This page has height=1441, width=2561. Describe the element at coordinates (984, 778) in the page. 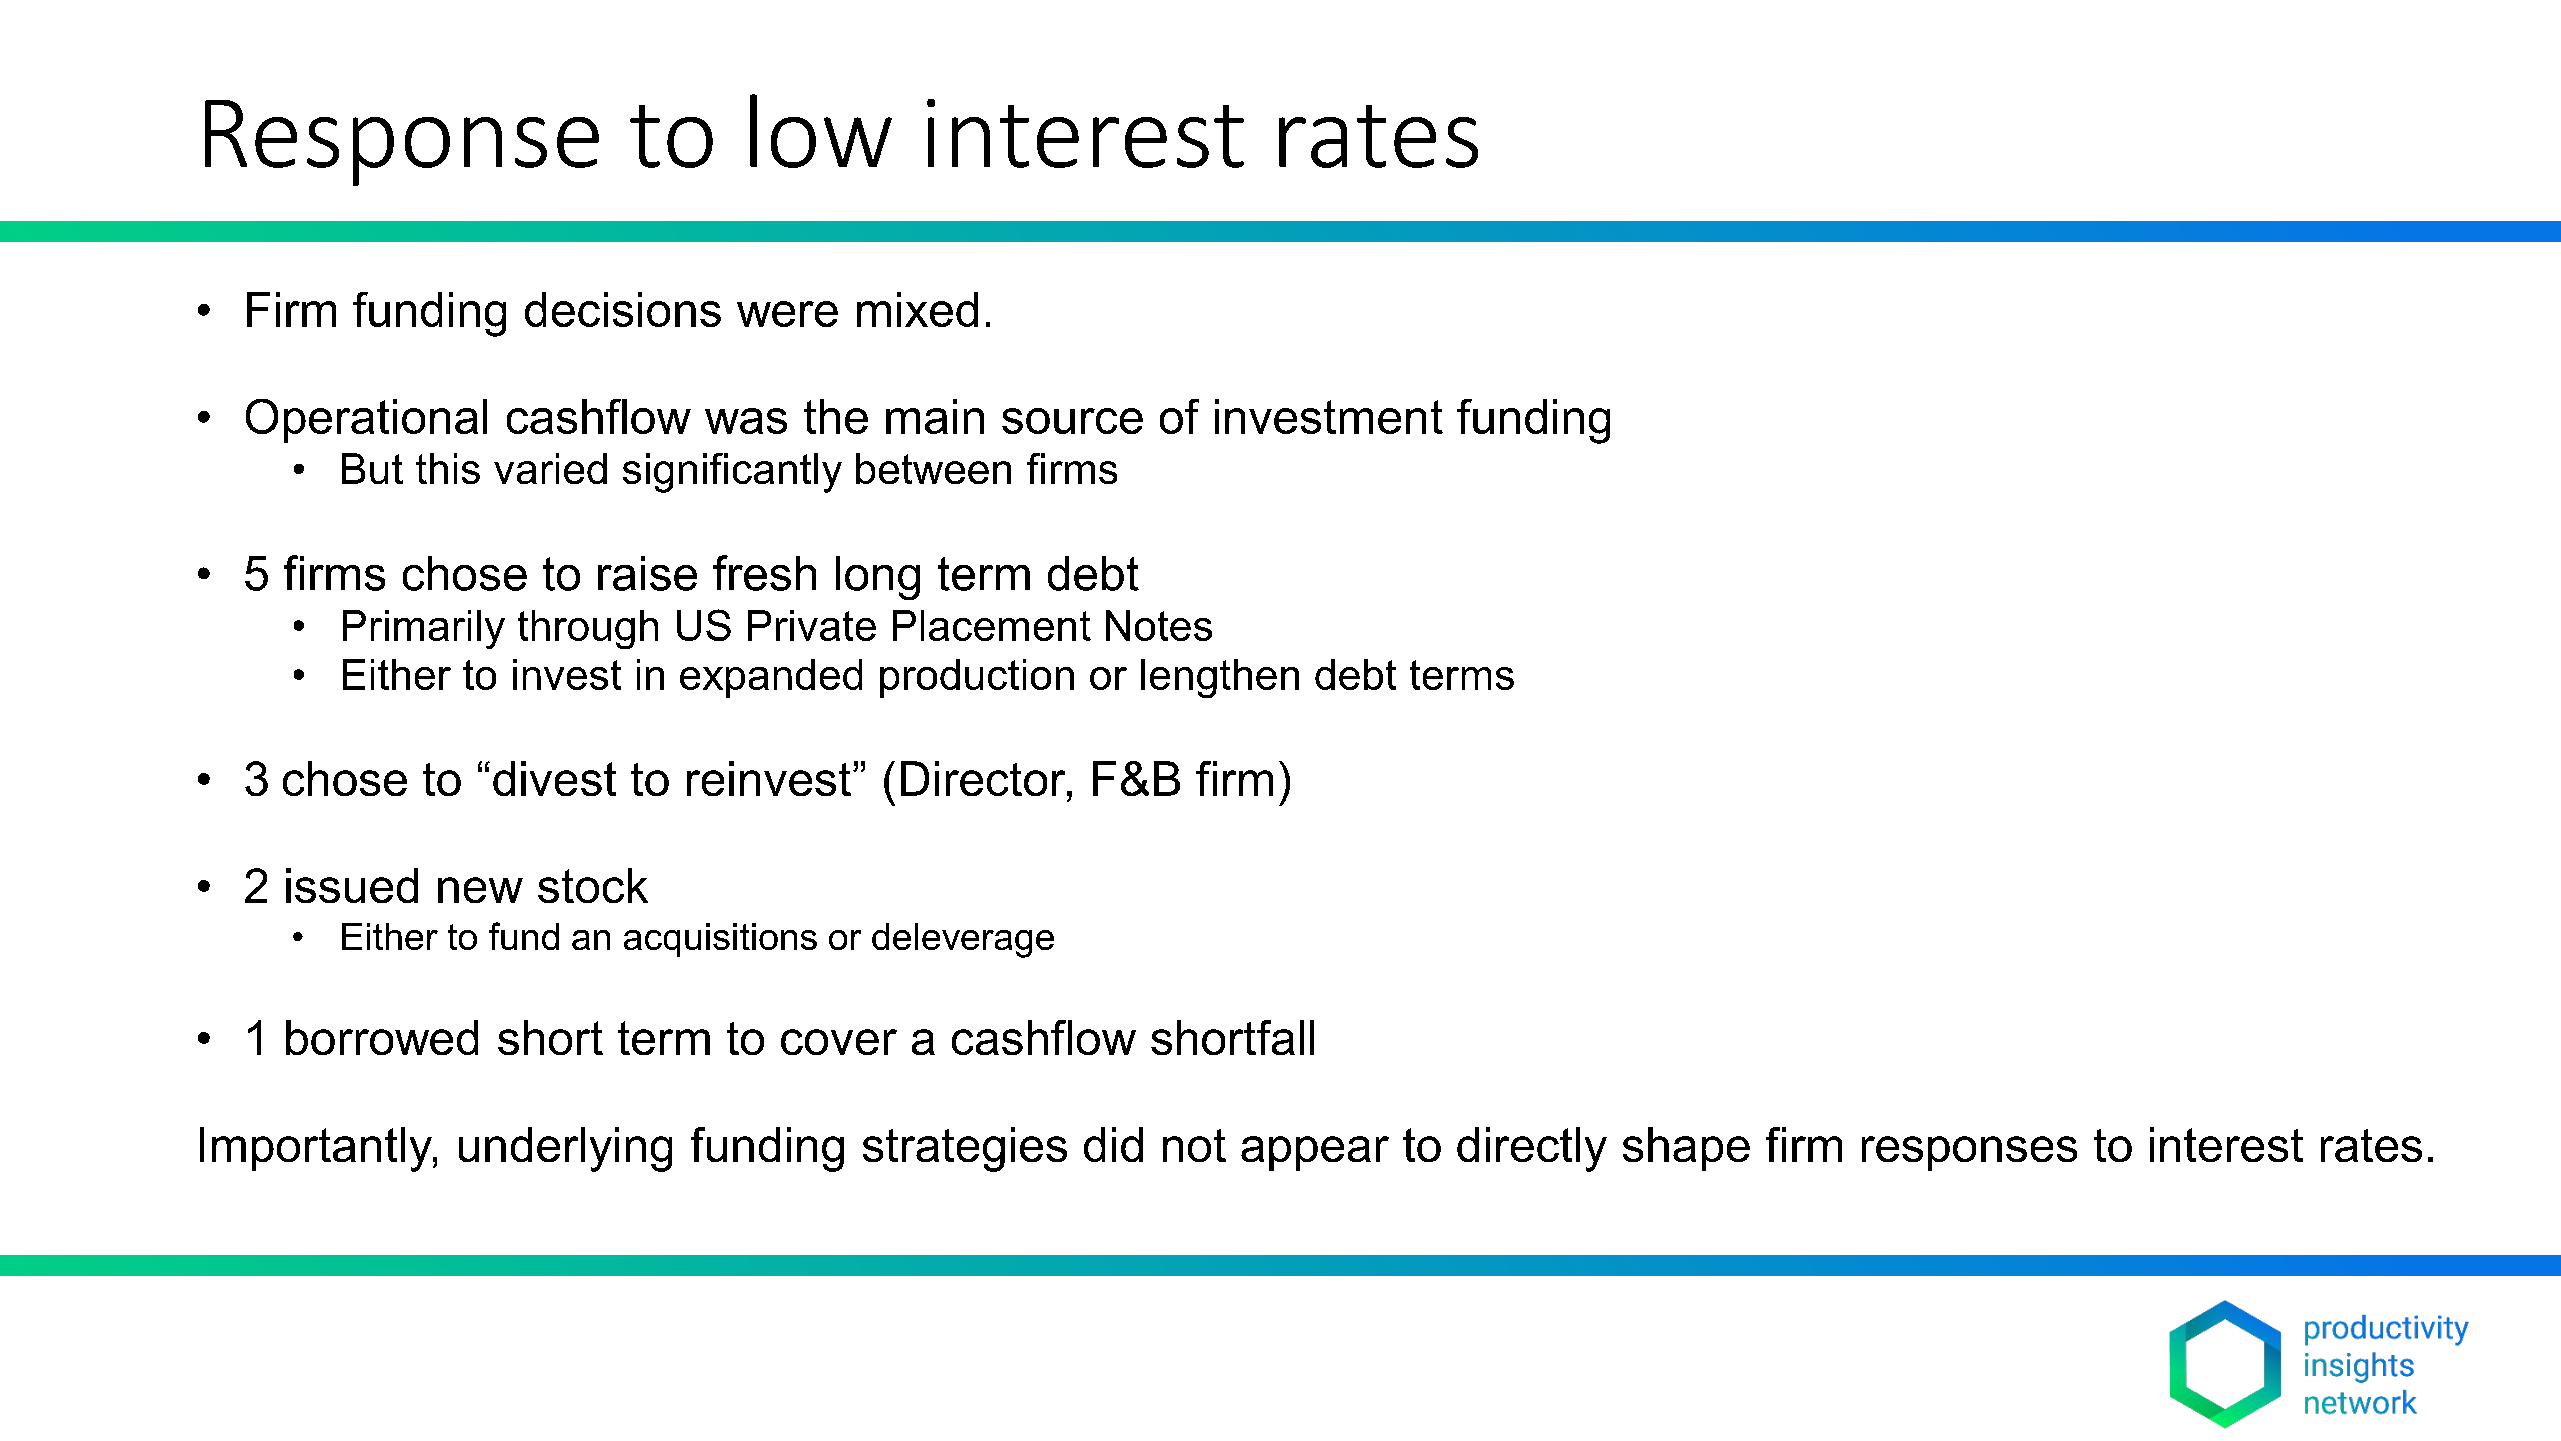

I see `Director` at that location.
